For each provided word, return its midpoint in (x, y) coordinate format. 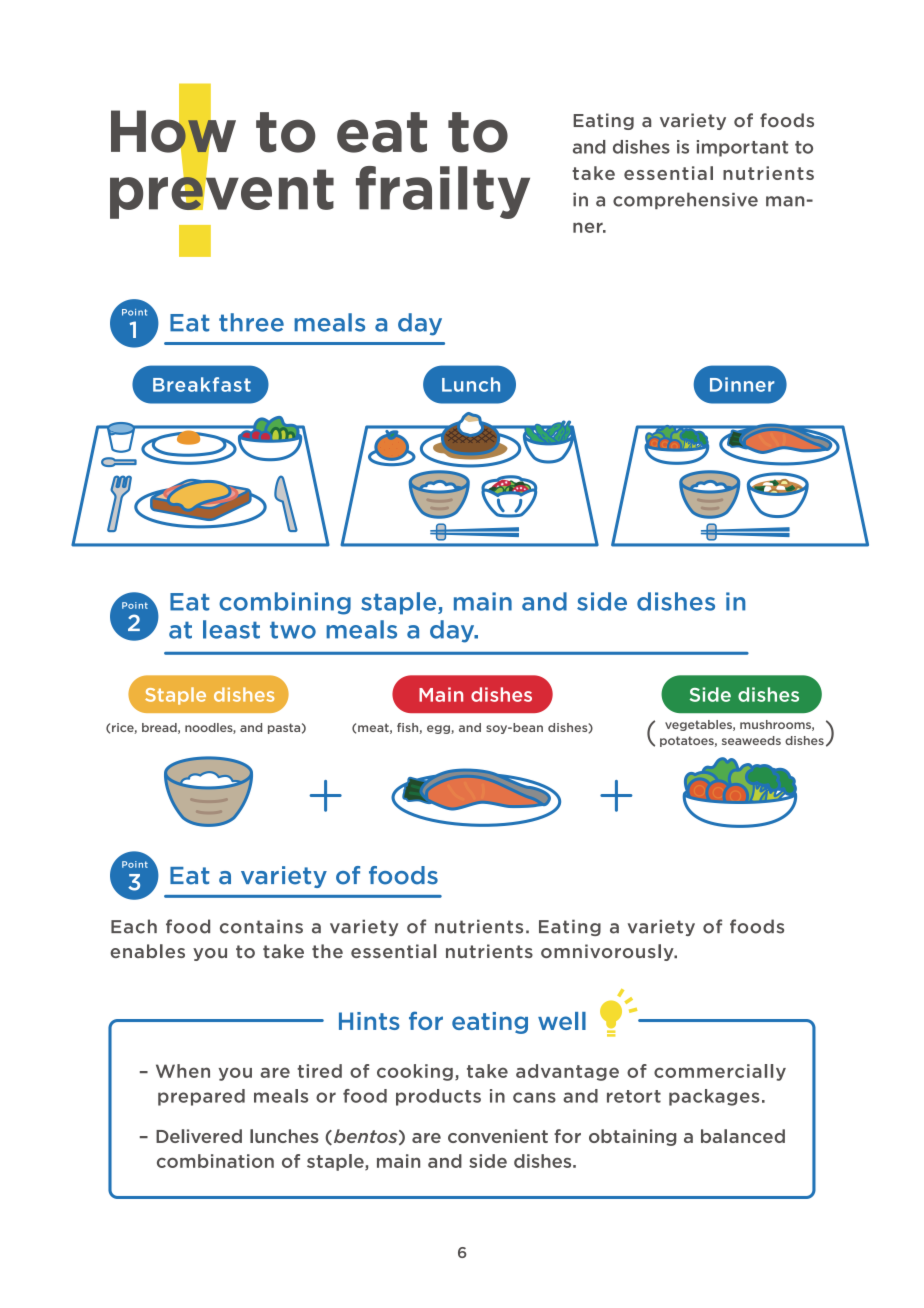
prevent (222, 193)
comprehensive (685, 200)
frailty (443, 192)
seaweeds (751, 740)
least (231, 629)
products (438, 1097)
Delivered (199, 1136)
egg (439, 729)
